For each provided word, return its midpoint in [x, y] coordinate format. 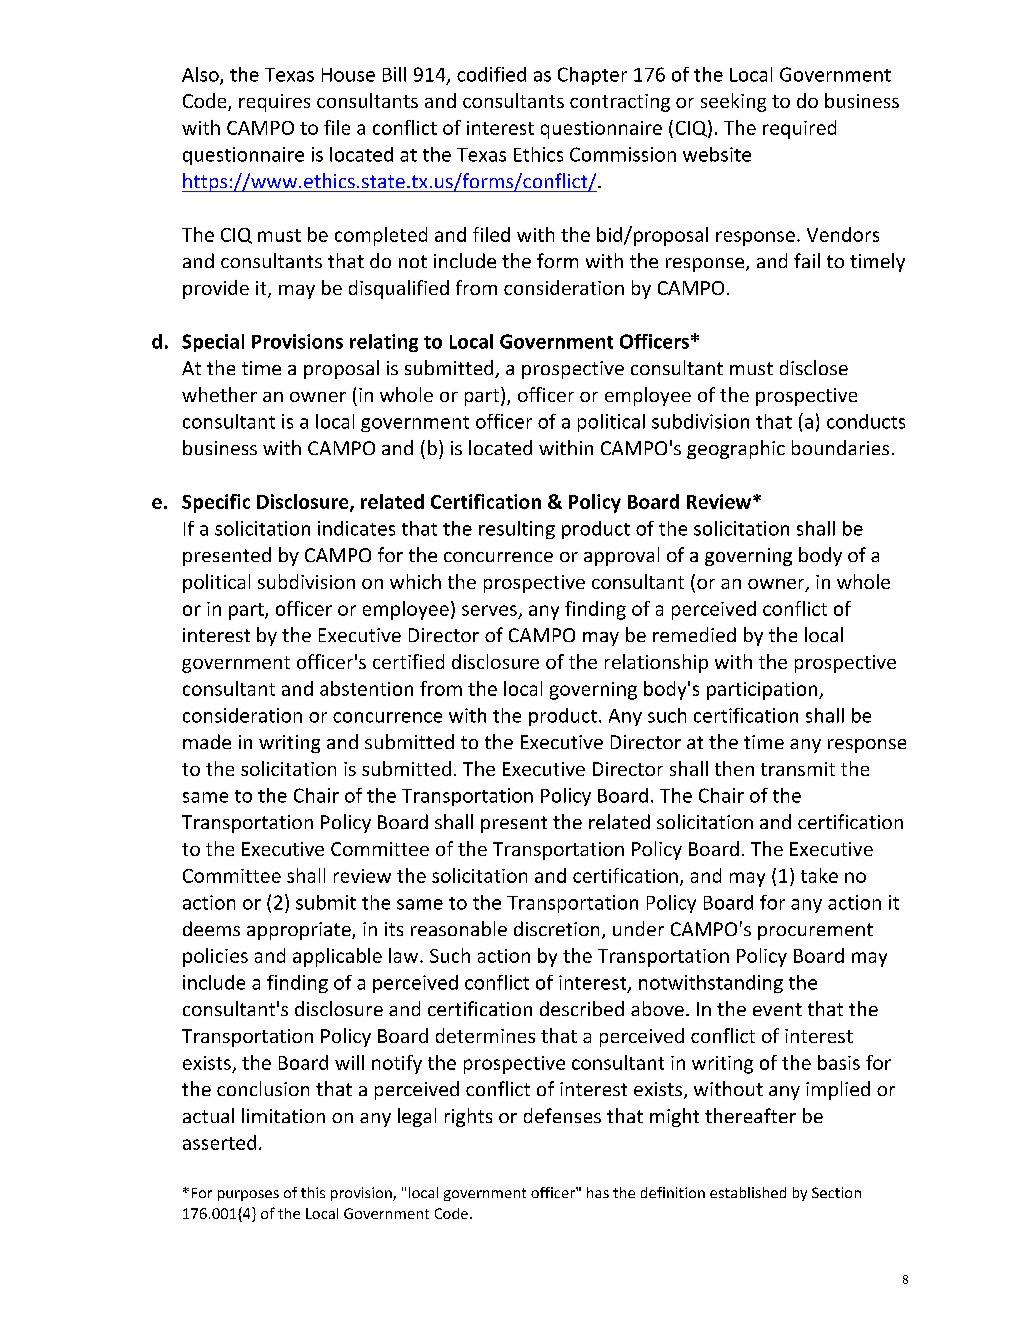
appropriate [300, 931]
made [207, 741]
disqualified [399, 289]
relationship [656, 663]
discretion [556, 928]
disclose [814, 367]
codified [491, 74]
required [799, 129]
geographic [736, 449]
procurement [815, 931]
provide [216, 289]
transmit [798, 769]
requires [274, 103]
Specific [216, 503]
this [313, 1192]
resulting [517, 530]
